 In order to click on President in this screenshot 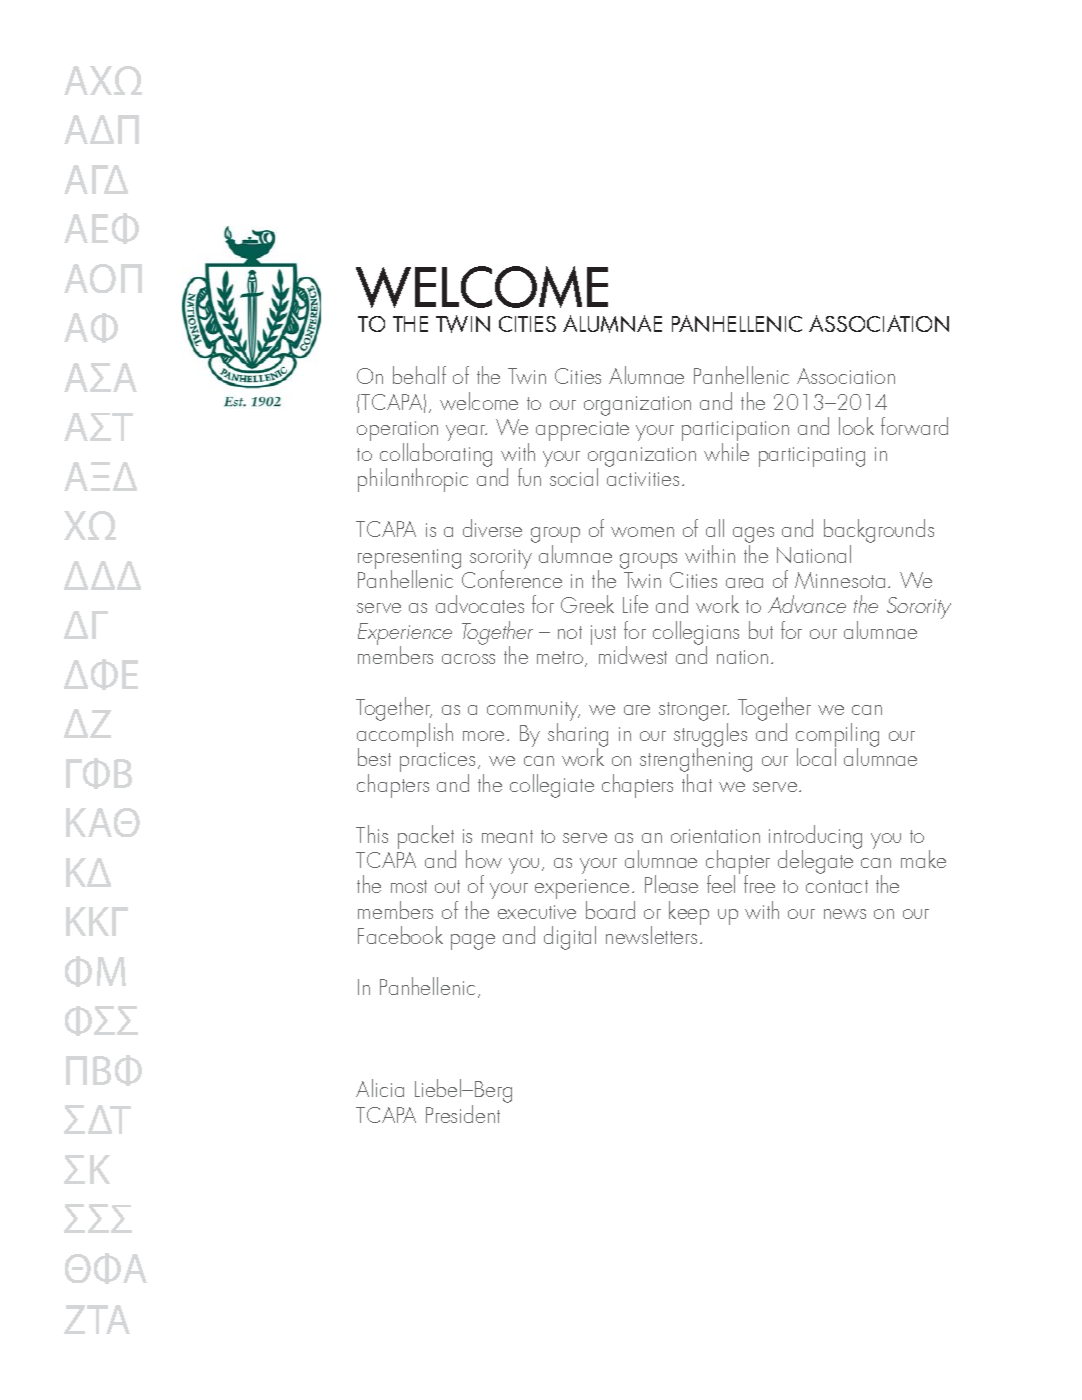, I will do `click(463, 1114)`.
